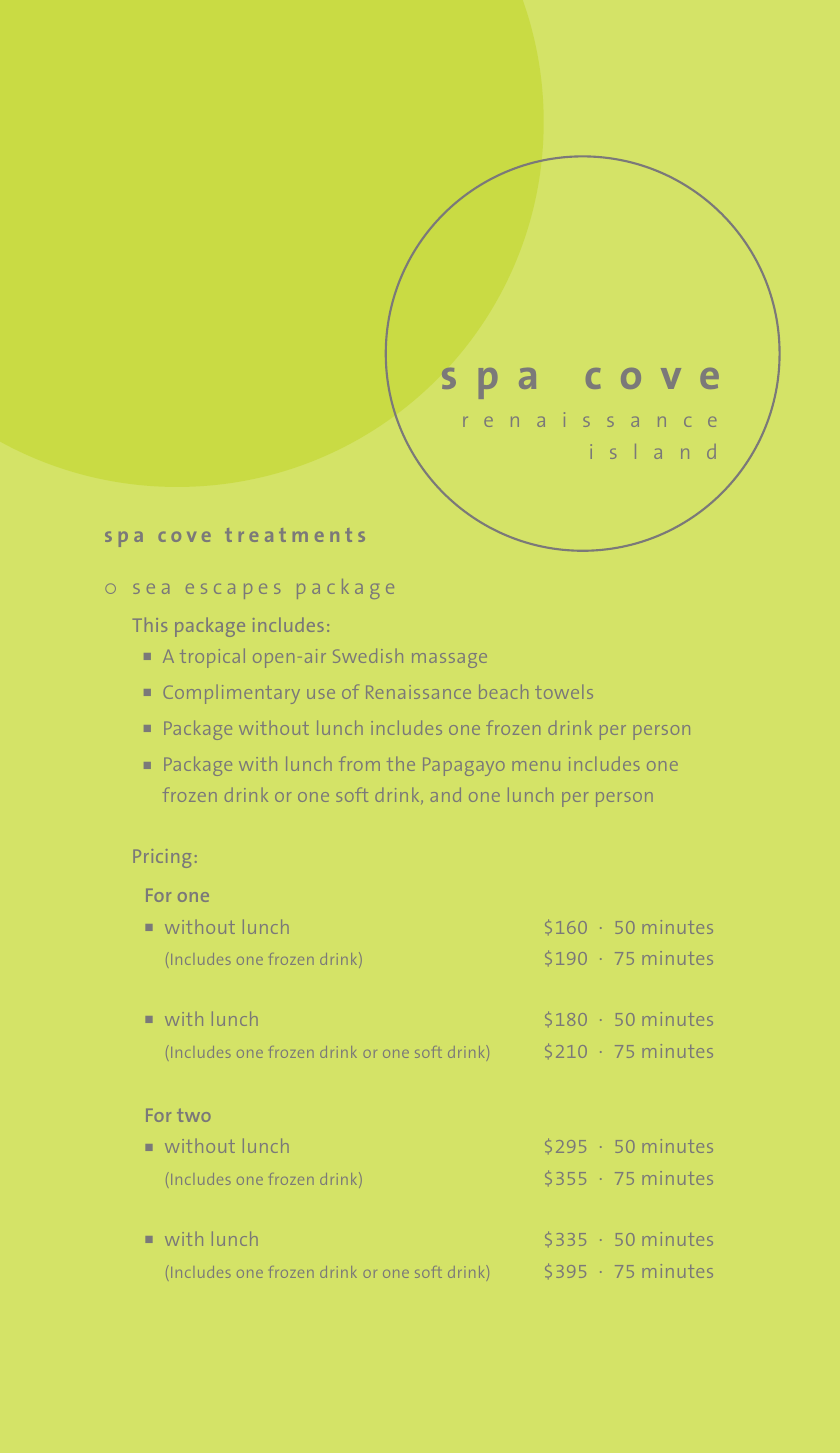 This screenshot has height=1453, width=840. Describe the element at coordinates (151, 589) in the screenshot. I see `sea` at that location.
